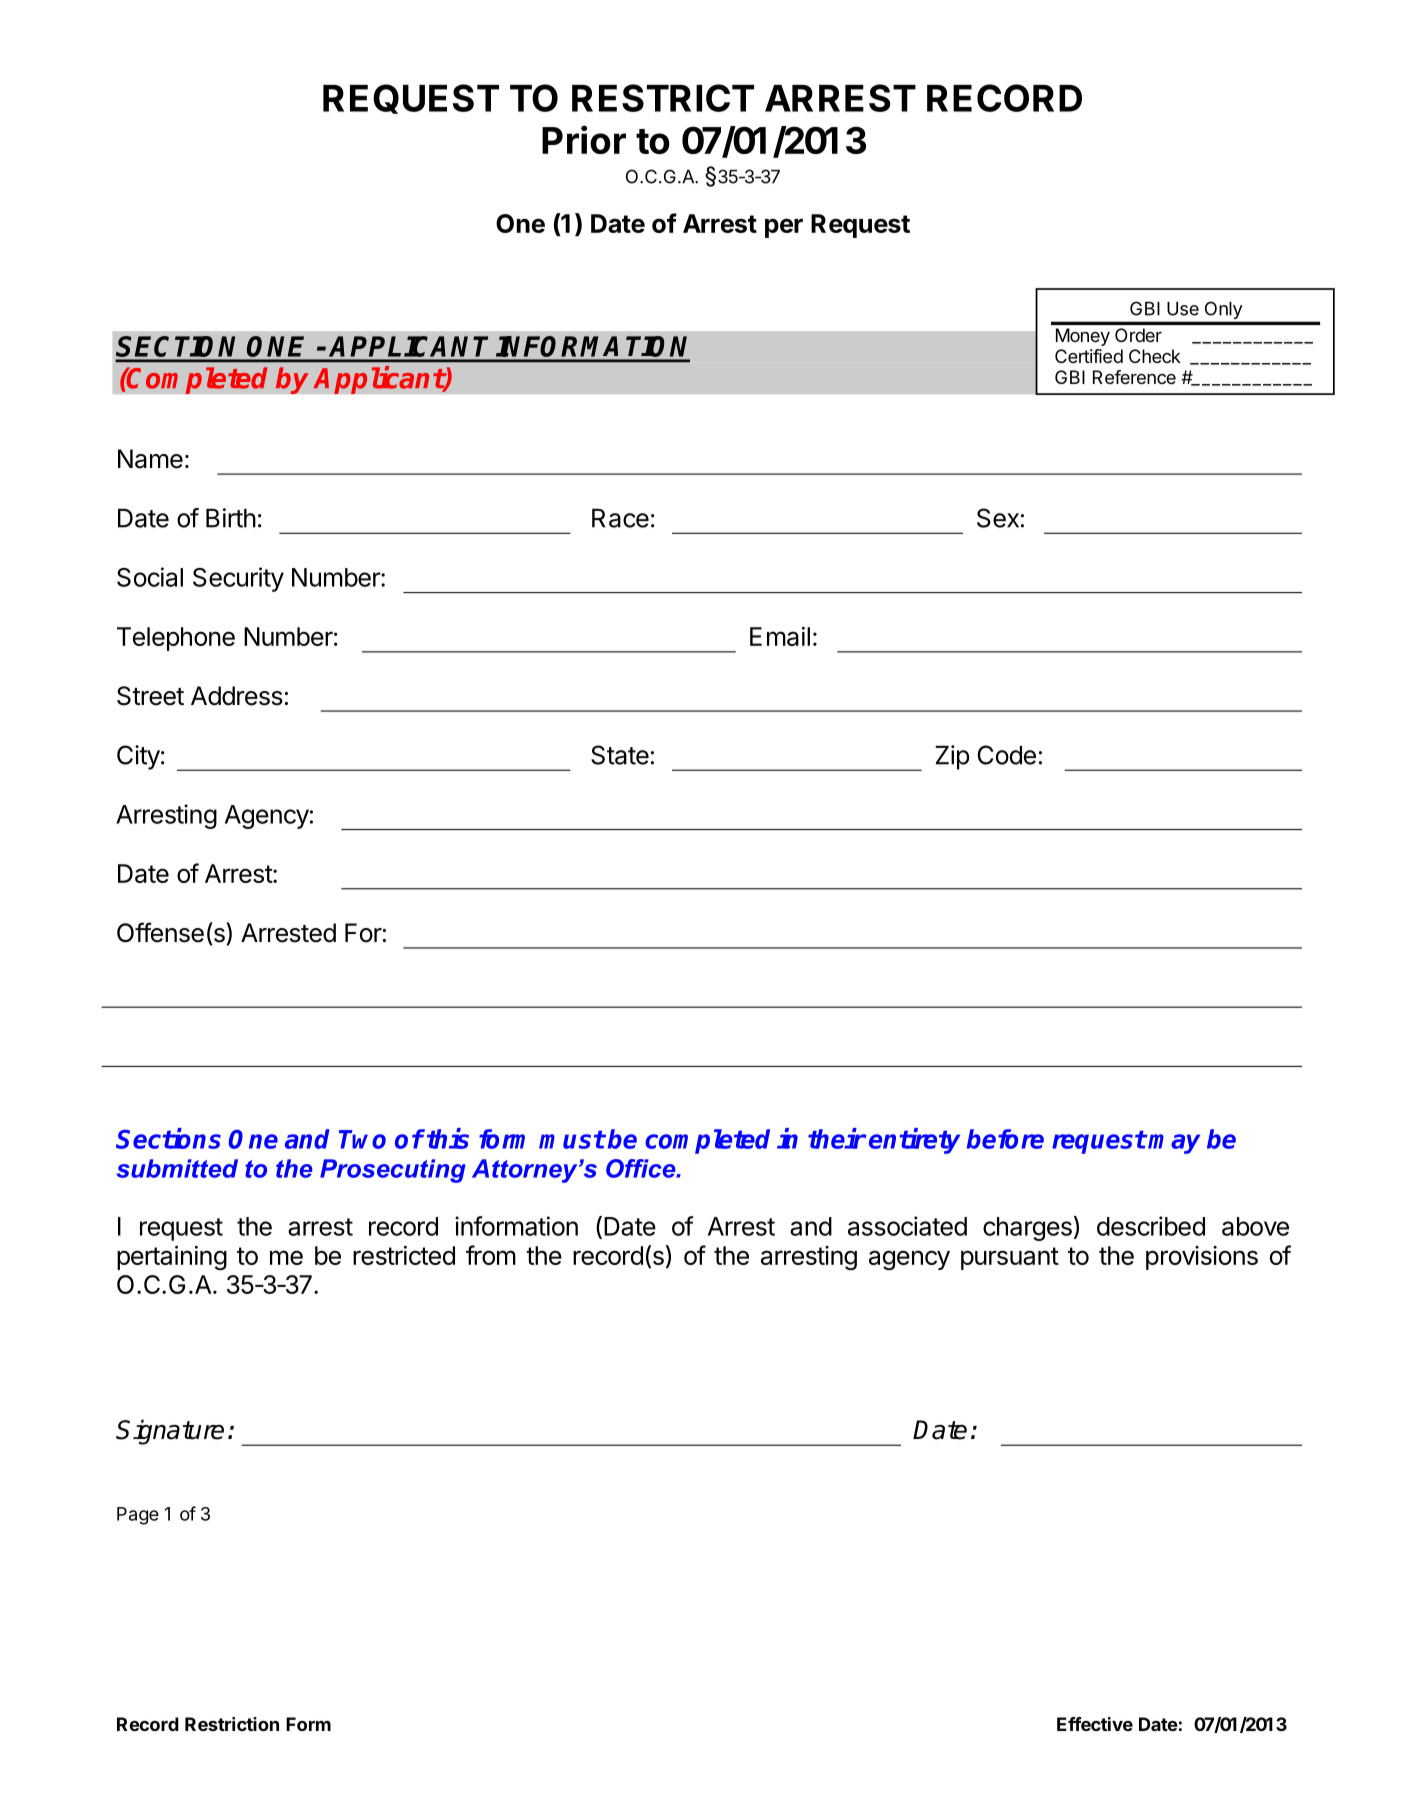 The width and height of the page is (1405, 1818). I want to click on Effective, so click(1095, 1724).
